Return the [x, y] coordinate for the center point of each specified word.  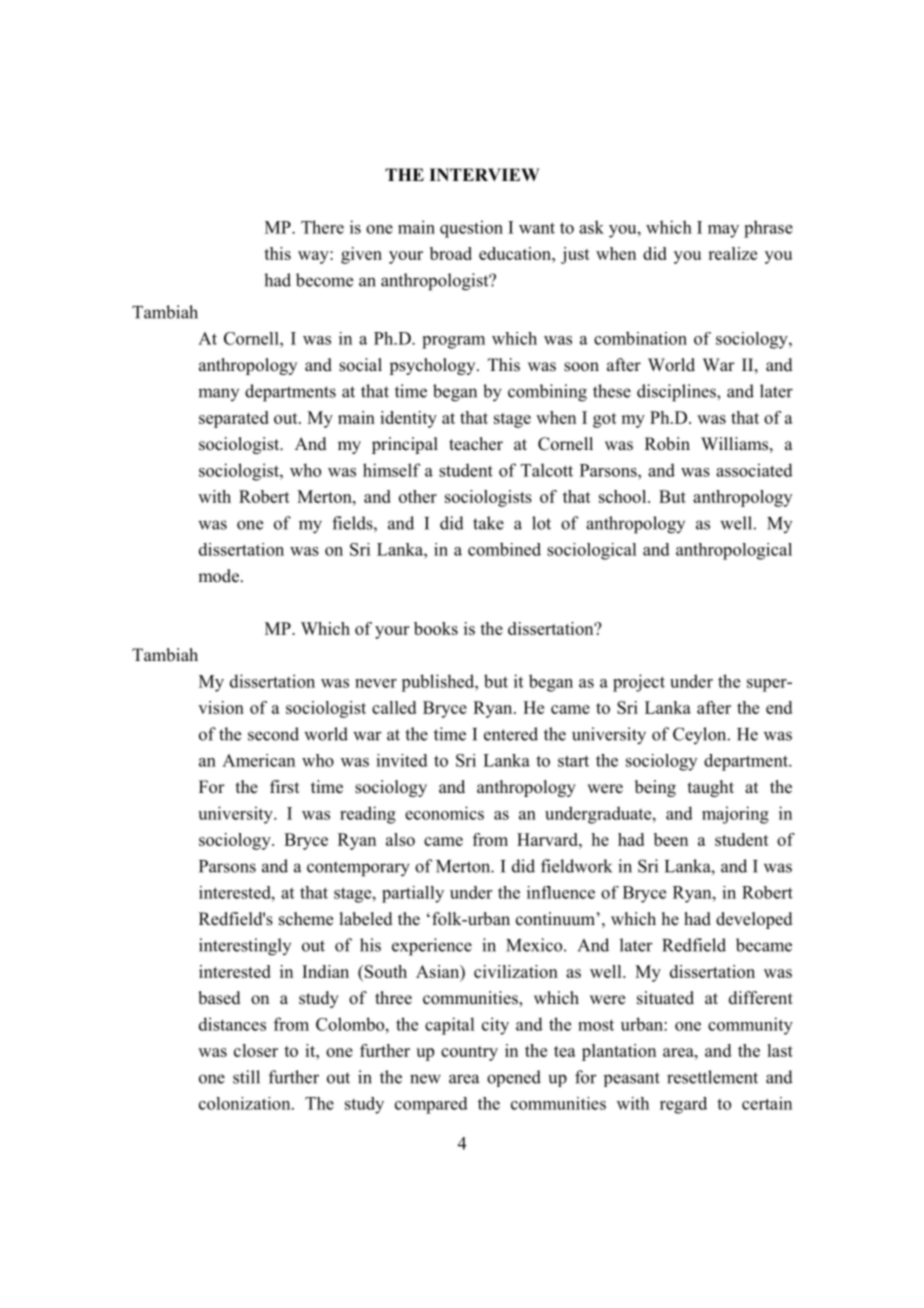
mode [218, 576]
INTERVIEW [484, 174]
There [322, 227]
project [639, 683]
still [246, 1077]
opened [514, 1078]
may [723, 231]
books [436, 628]
